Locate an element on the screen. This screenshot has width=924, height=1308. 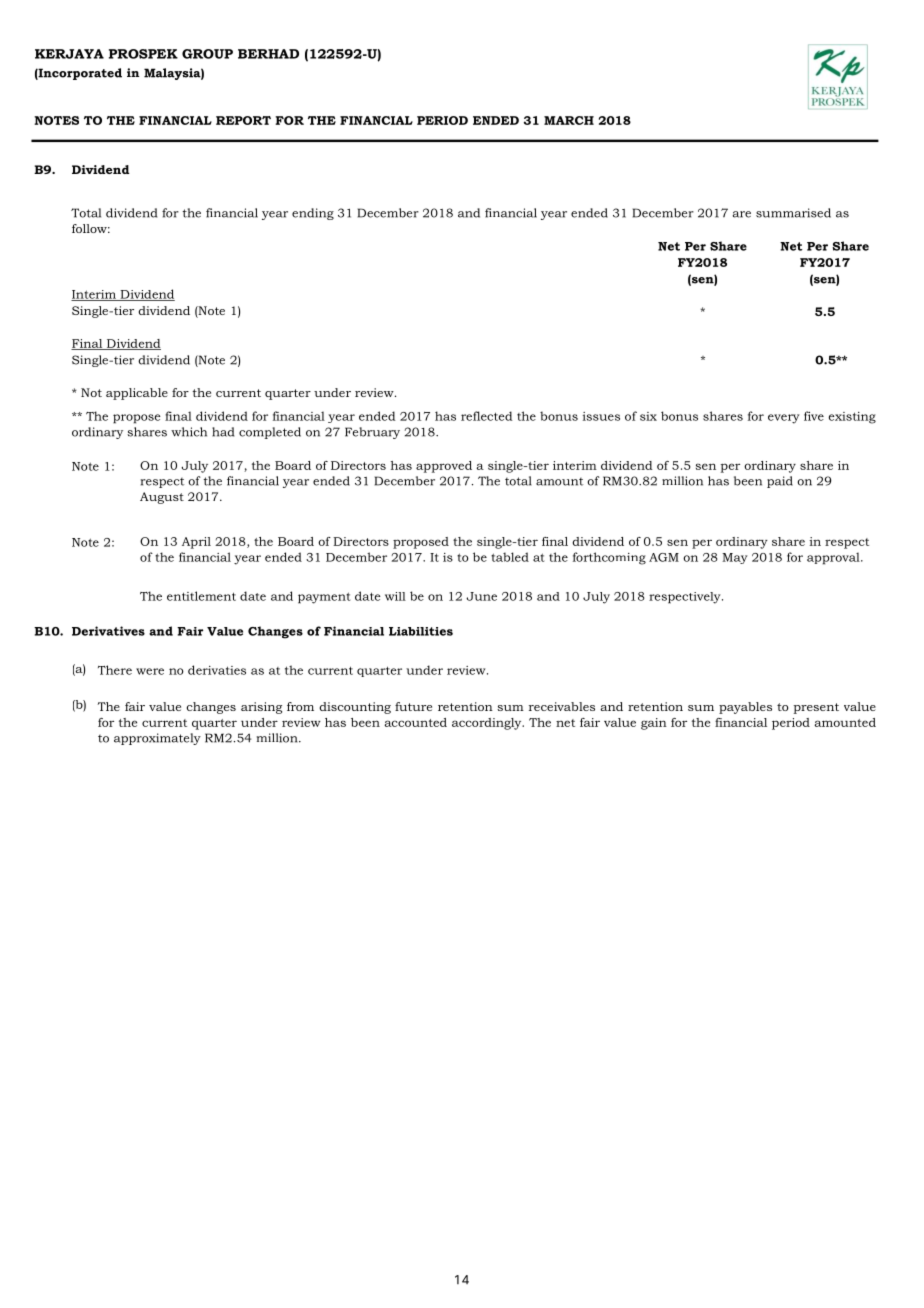
approximately is located at coordinates (157, 739).
